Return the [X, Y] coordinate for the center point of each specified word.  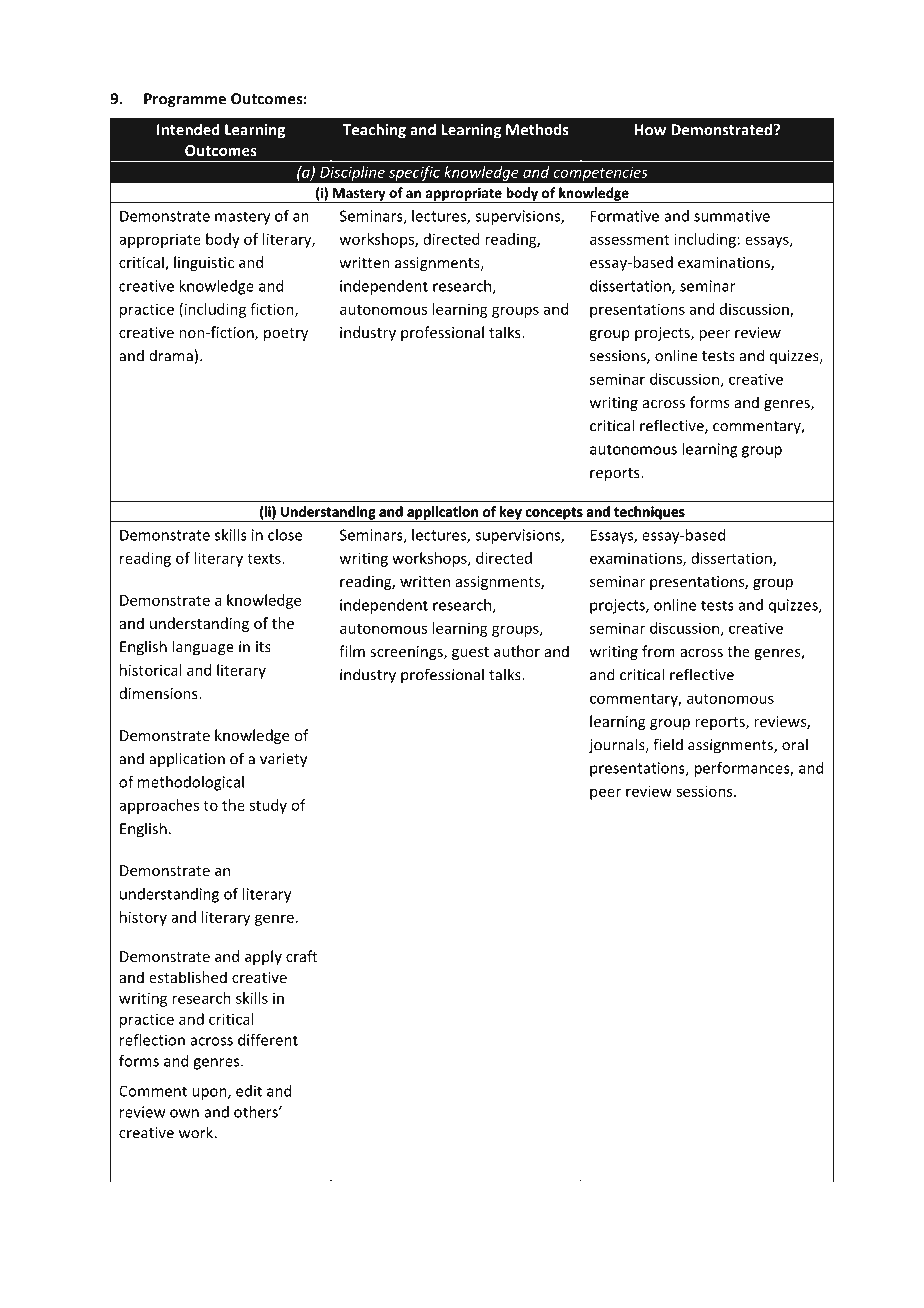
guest [470, 653]
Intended [188, 129]
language [203, 648]
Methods [537, 129]
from [658, 651]
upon [210, 1094]
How [650, 130]
